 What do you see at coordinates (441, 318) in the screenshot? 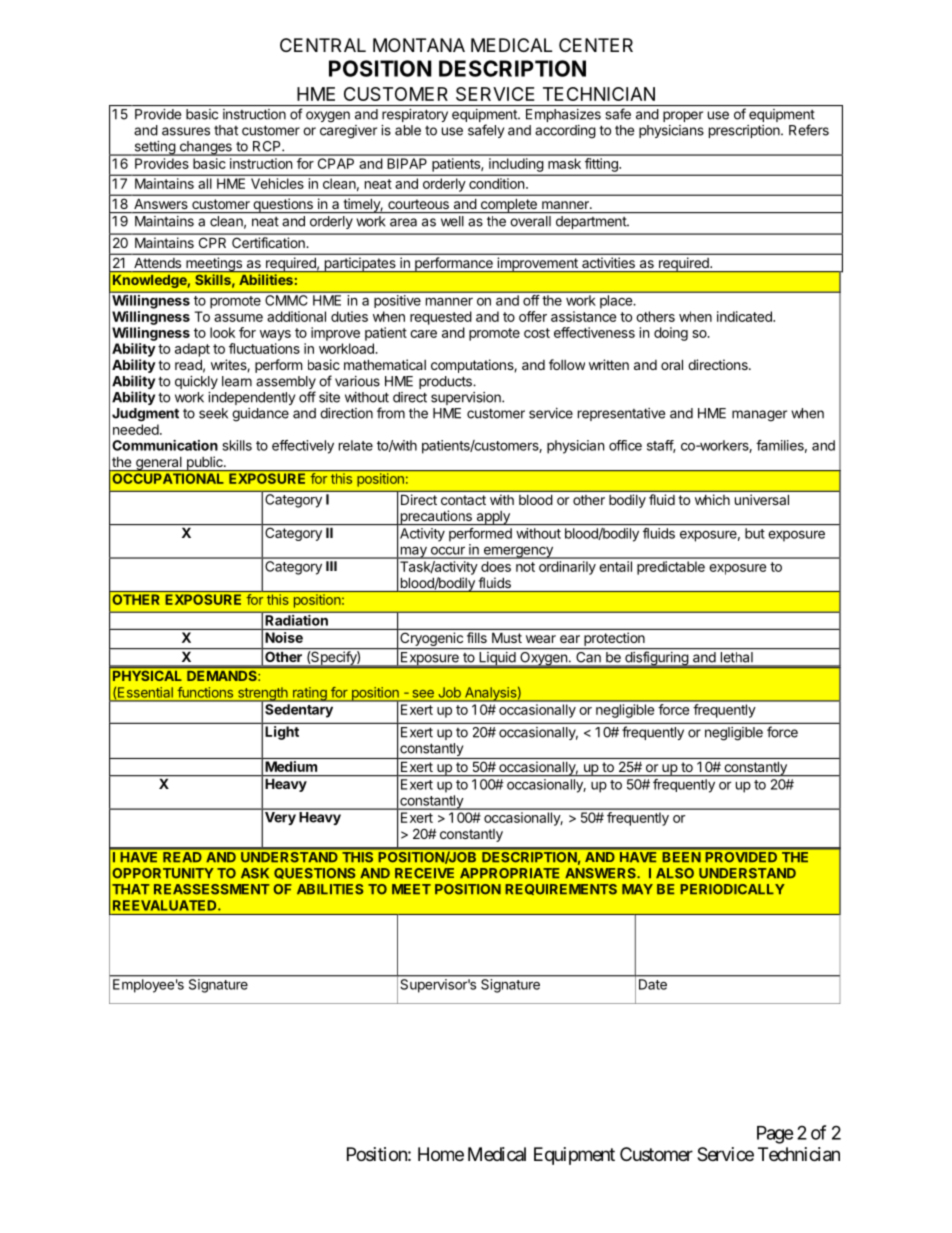
I see `requested` at bounding box center [441, 318].
